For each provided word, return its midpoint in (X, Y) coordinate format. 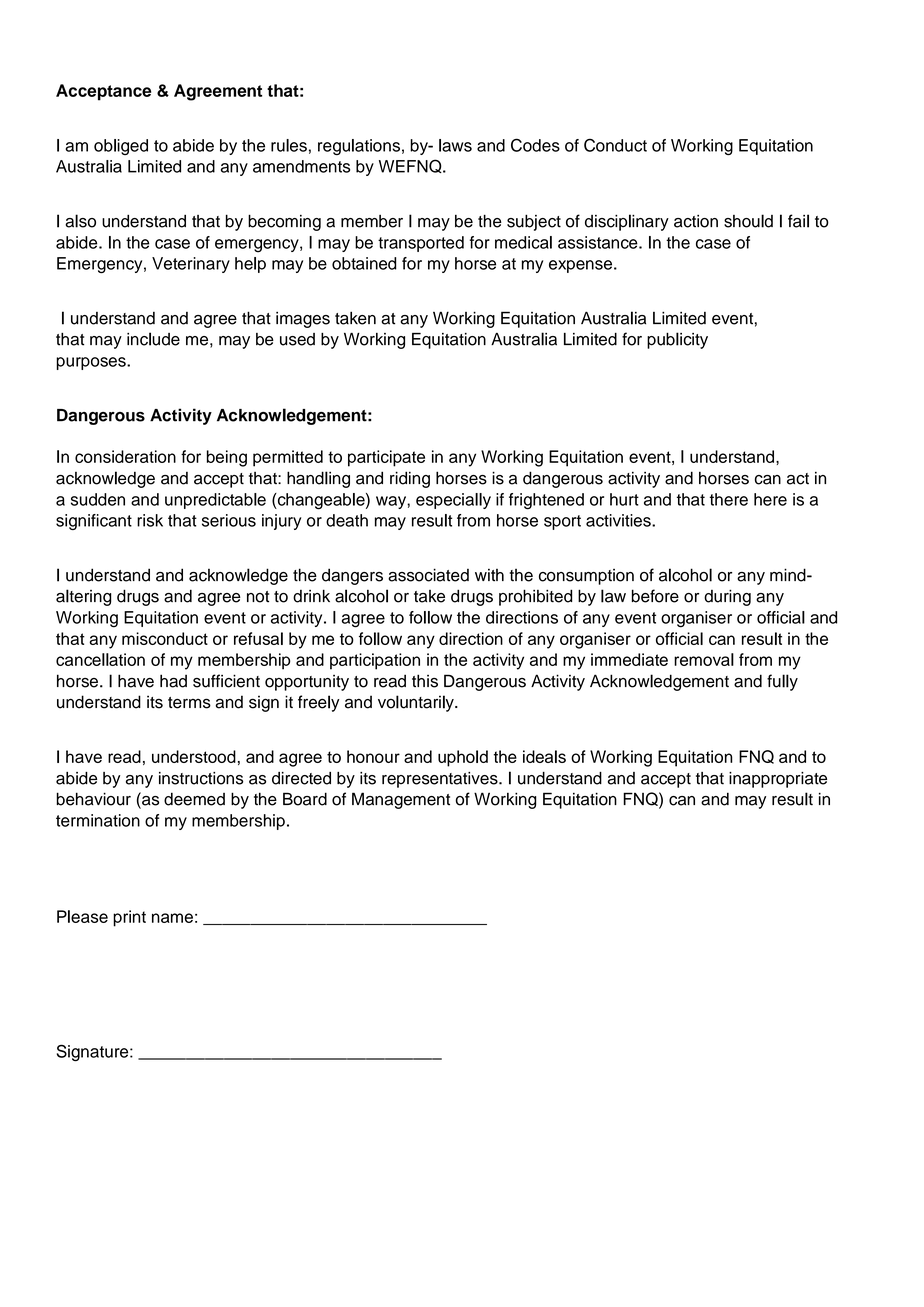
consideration (125, 456)
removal (704, 659)
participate (386, 458)
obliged (121, 147)
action (696, 221)
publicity (677, 340)
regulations (359, 147)
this (425, 681)
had (173, 681)
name (172, 918)
